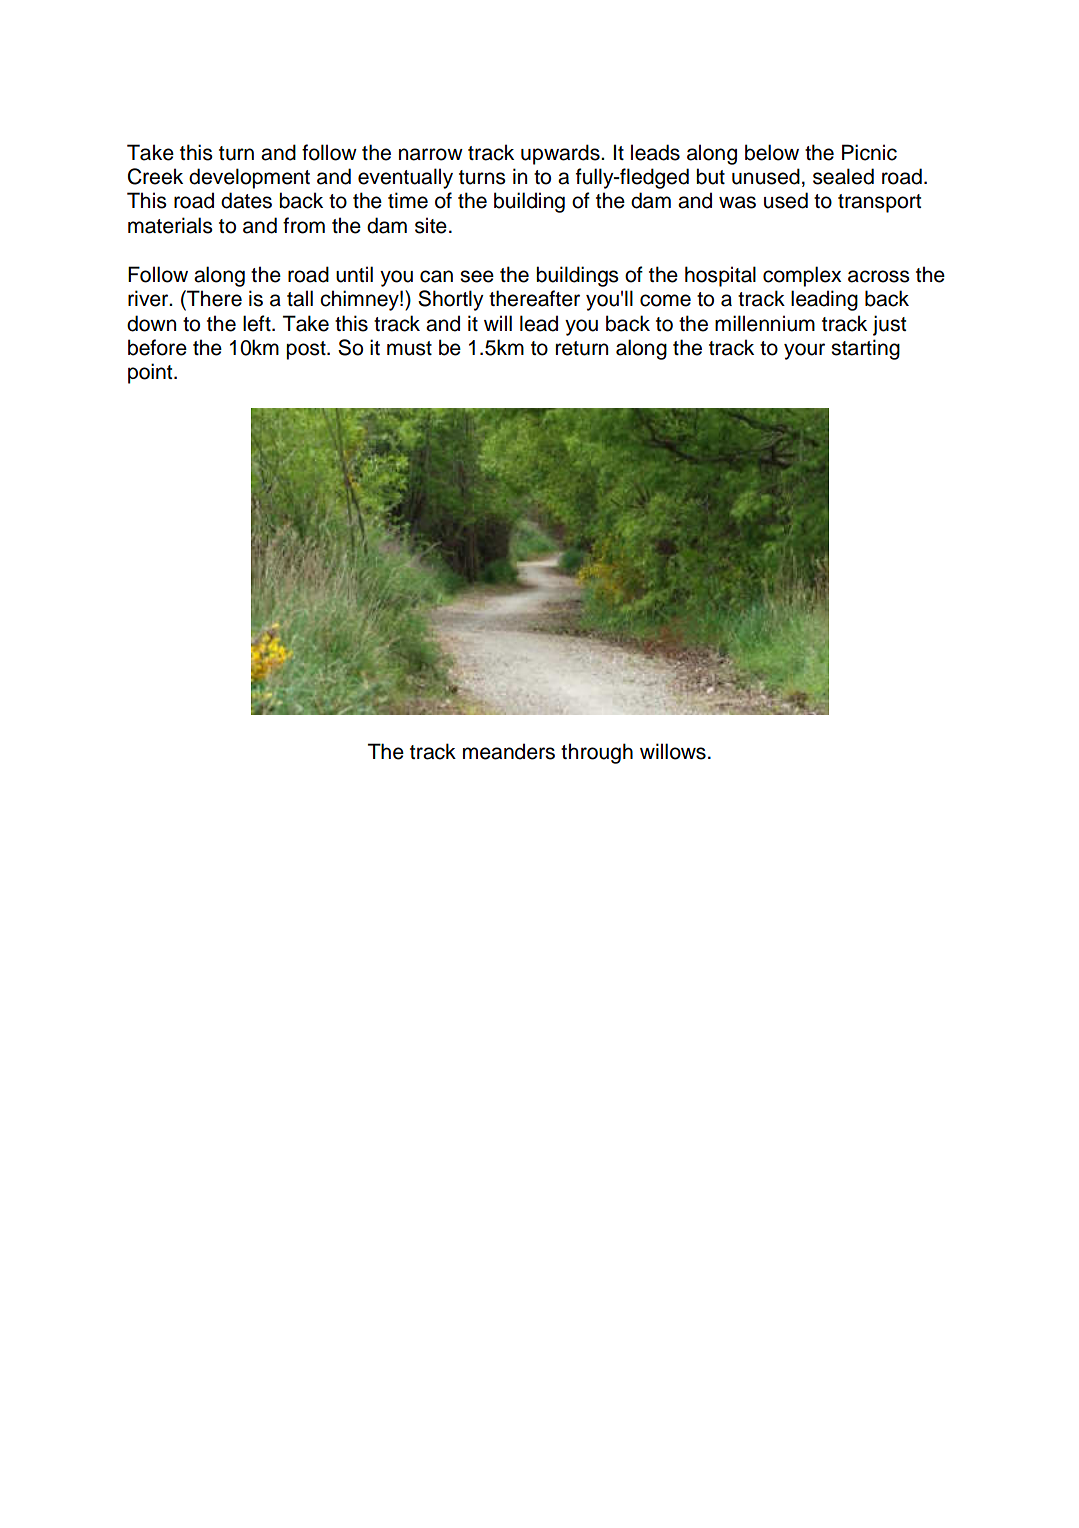  I want to click on point, so click(151, 373).
